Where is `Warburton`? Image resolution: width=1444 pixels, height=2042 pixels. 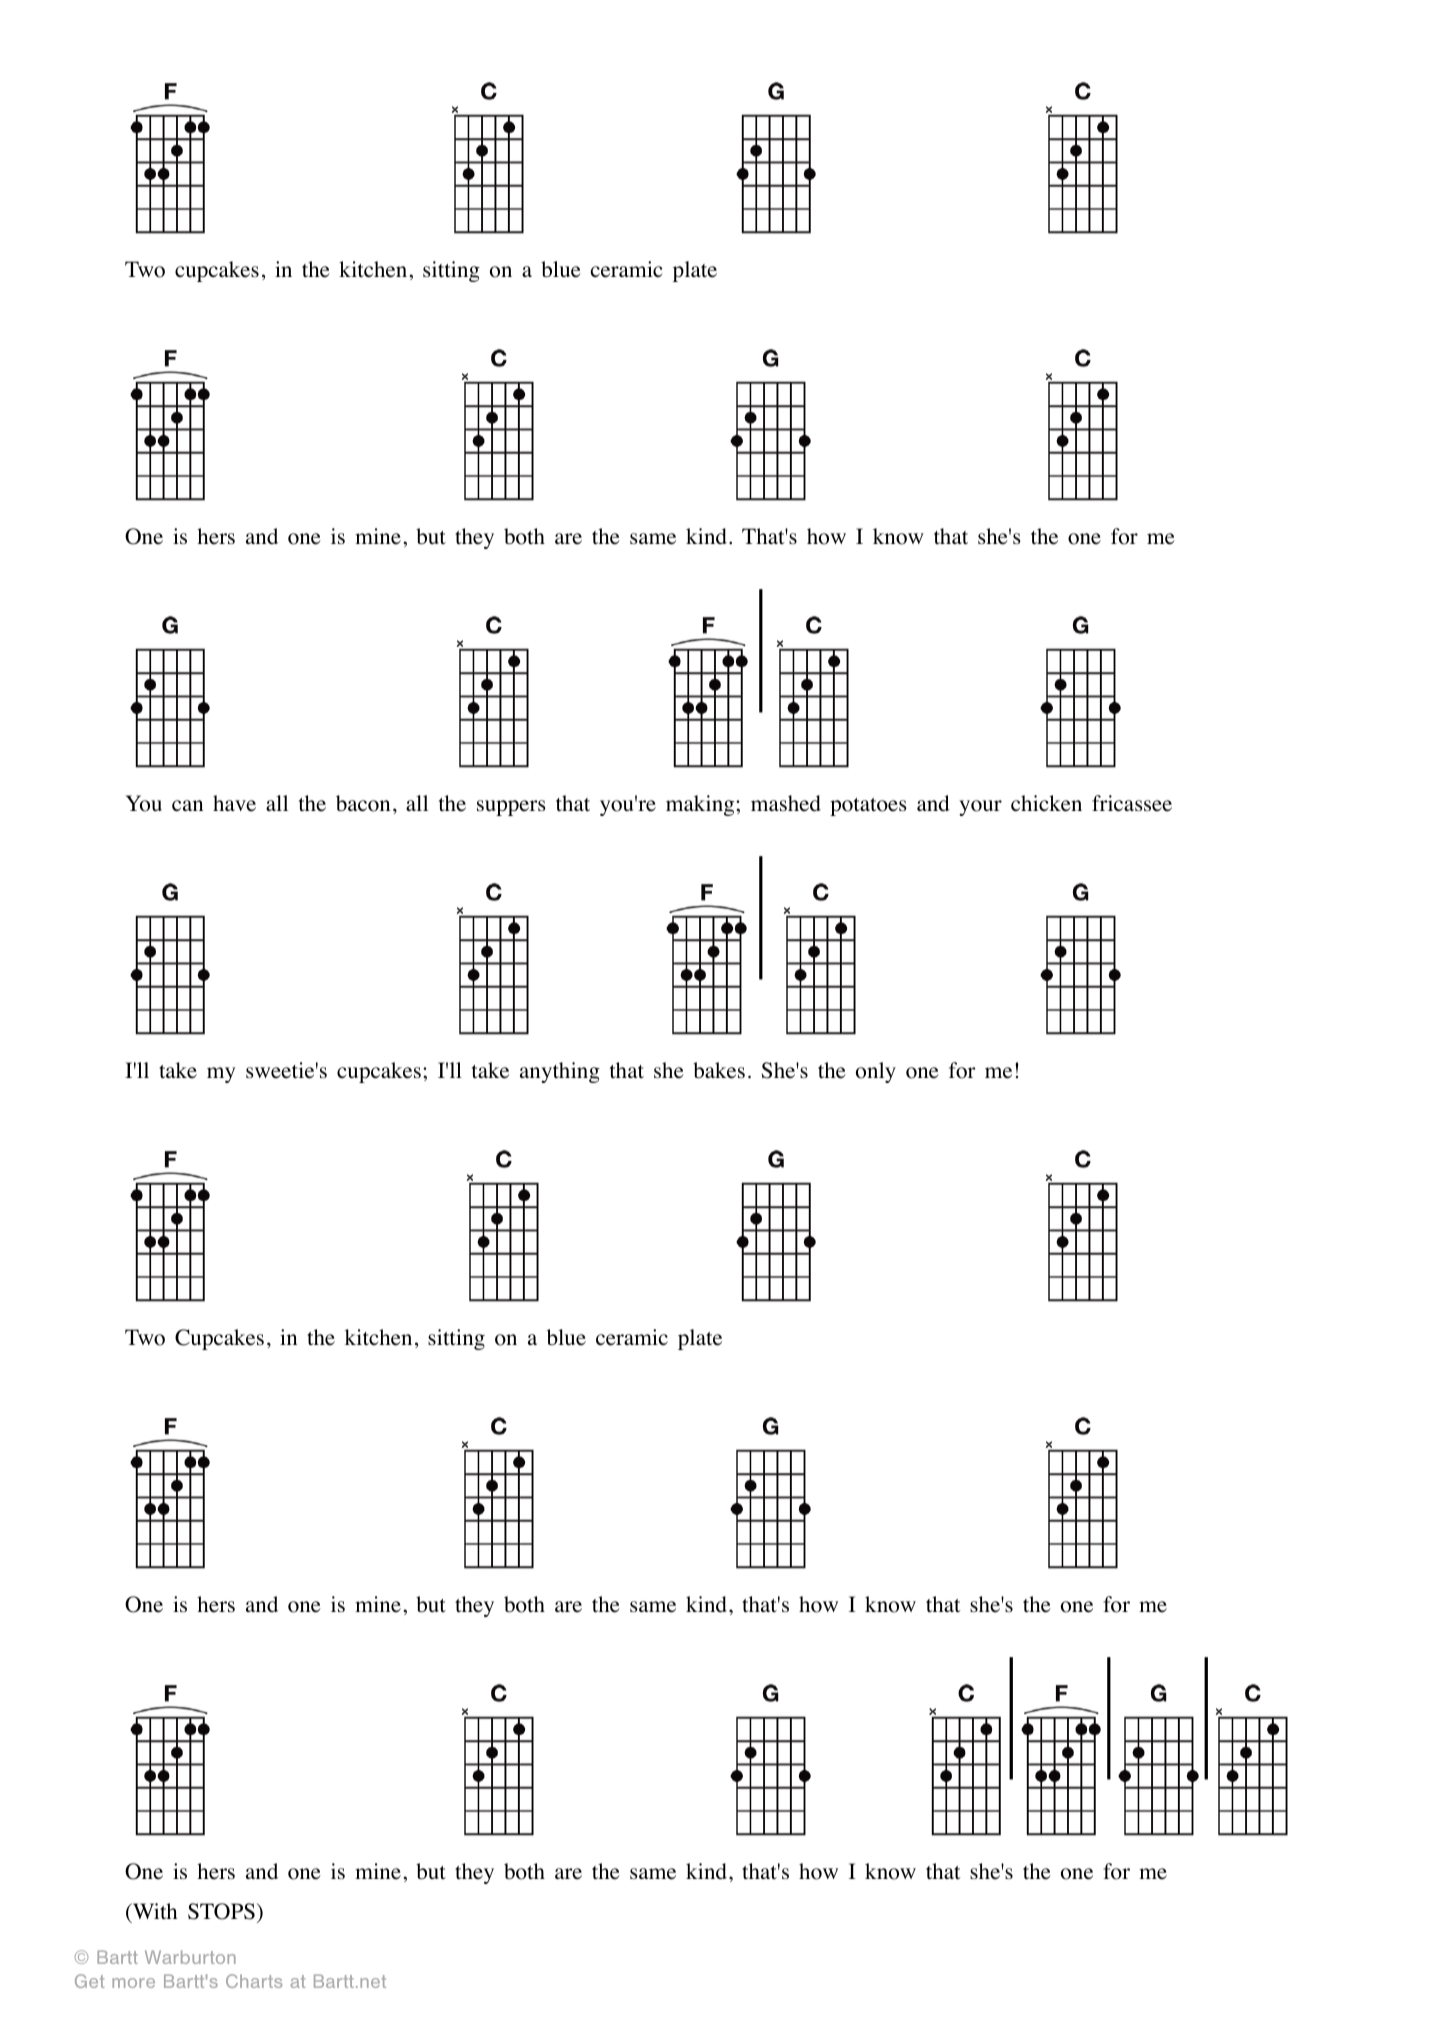 Warburton is located at coordinates (190, 1957).
